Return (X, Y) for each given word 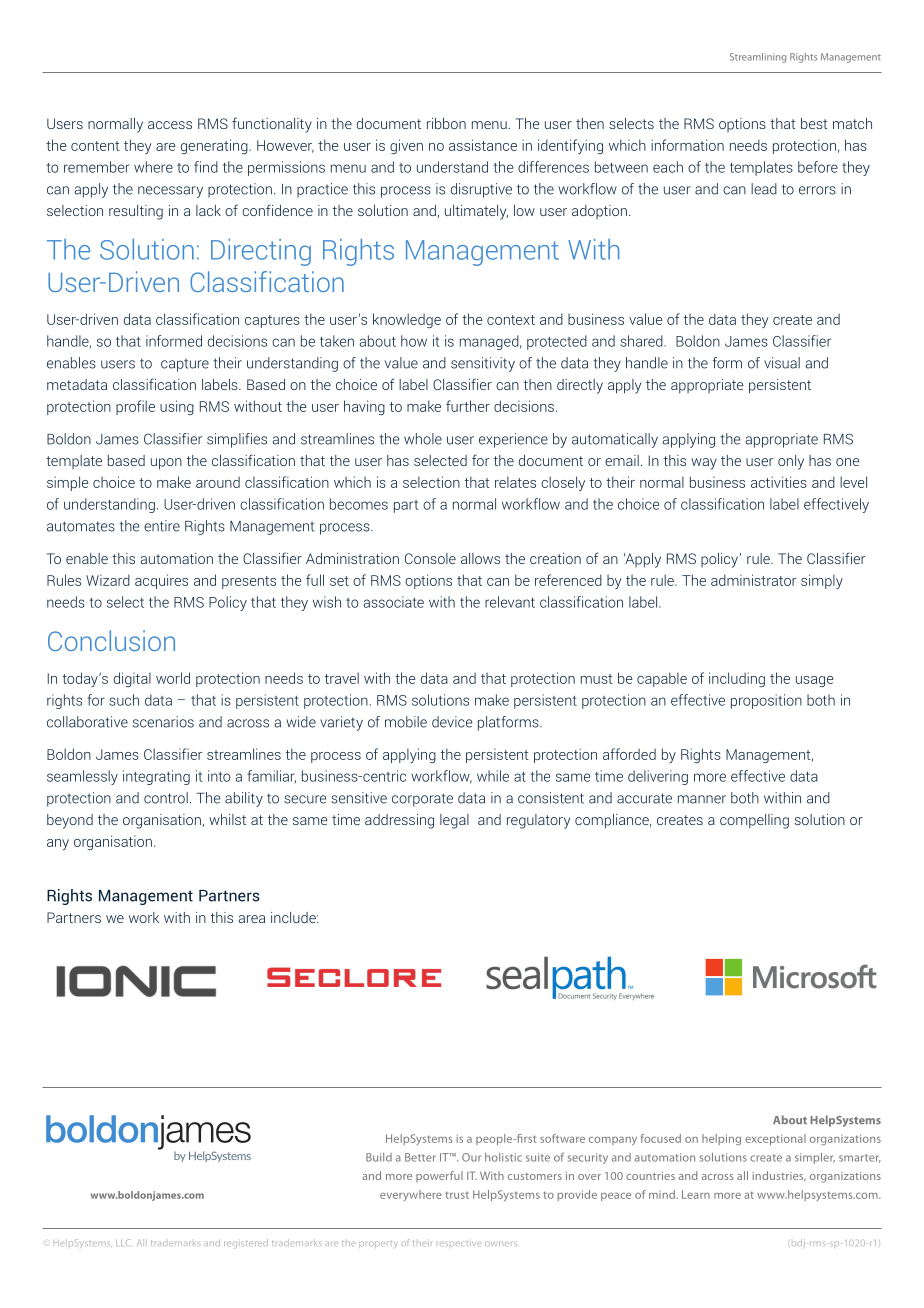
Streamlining (758, 58)
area (252, 919)
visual (782, 363)
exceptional (775, 1139)
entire (162, 526)
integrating (156, 777)
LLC (123, 1242)
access (170, 125)
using (177, 407)
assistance (483, 145)
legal (454, 821)
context (511, 320)
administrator (753, 580)
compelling (754, 821)
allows (480, 558)
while (493, 776)
